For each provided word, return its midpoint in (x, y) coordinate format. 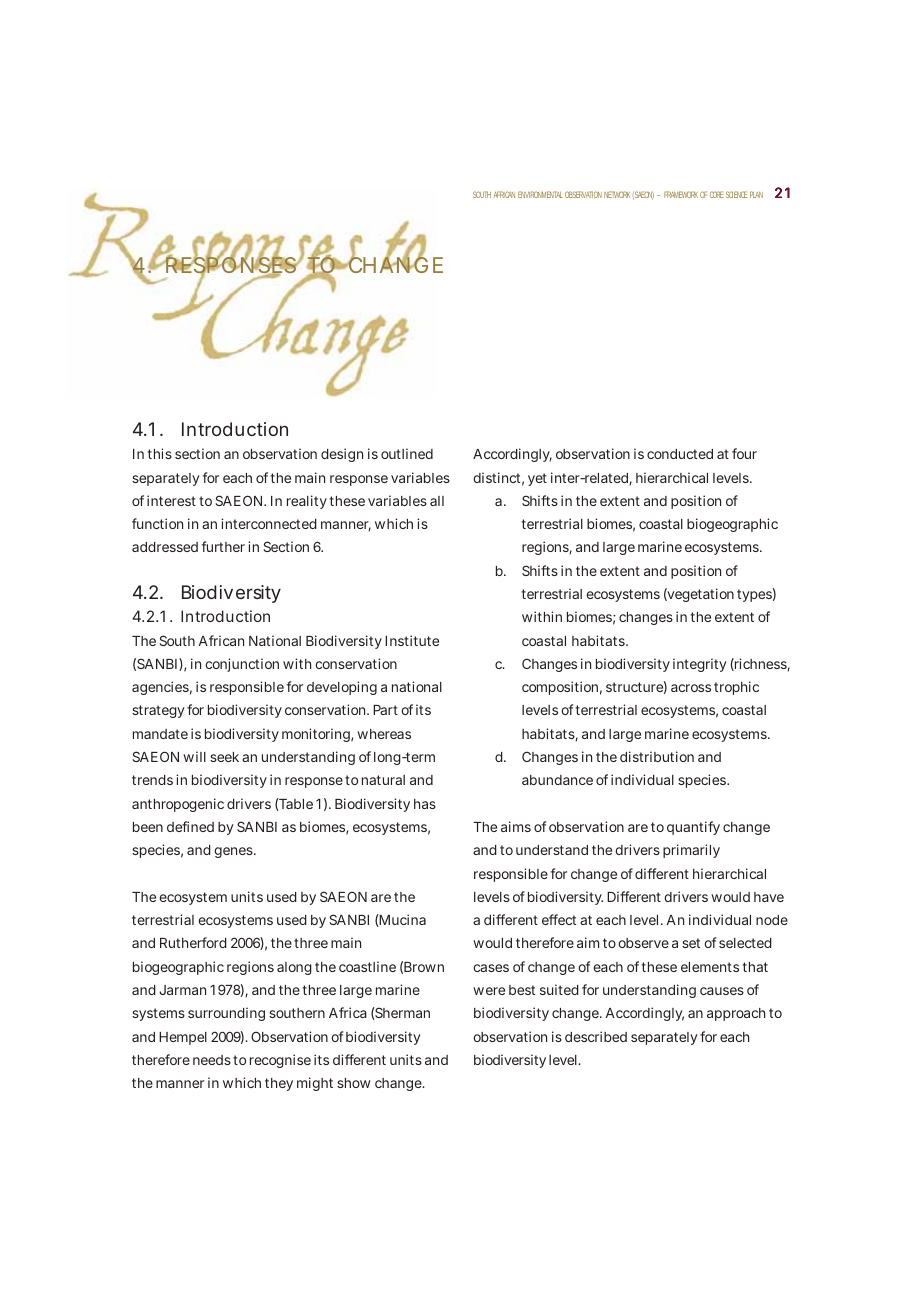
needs (212, 1060)
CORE (717, 194)
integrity (700, 665)
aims (516, 826)
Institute (412, 640)
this (159, 453)
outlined (407, 453)
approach (736, 1014)
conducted (680, 454)
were (489, 991)
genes (234, 852)
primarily (691, 851)
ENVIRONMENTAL (540, 194)
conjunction (242, 665)
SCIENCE (737, 194)
